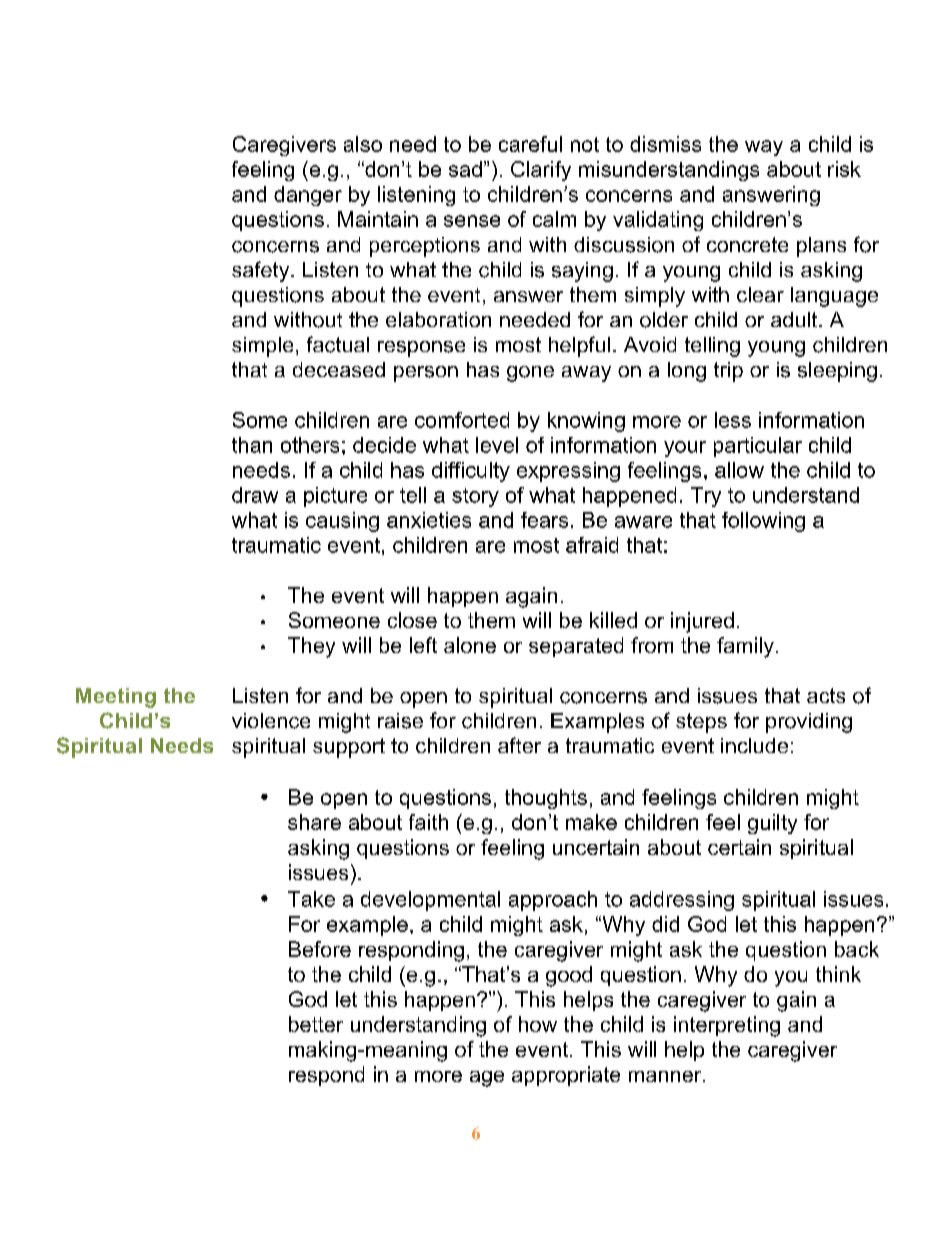 This document has width=952, height=1233. What do you see at coordinates (316, 1024) in the document?
I see `better` at bounding box center [316, 1024].
